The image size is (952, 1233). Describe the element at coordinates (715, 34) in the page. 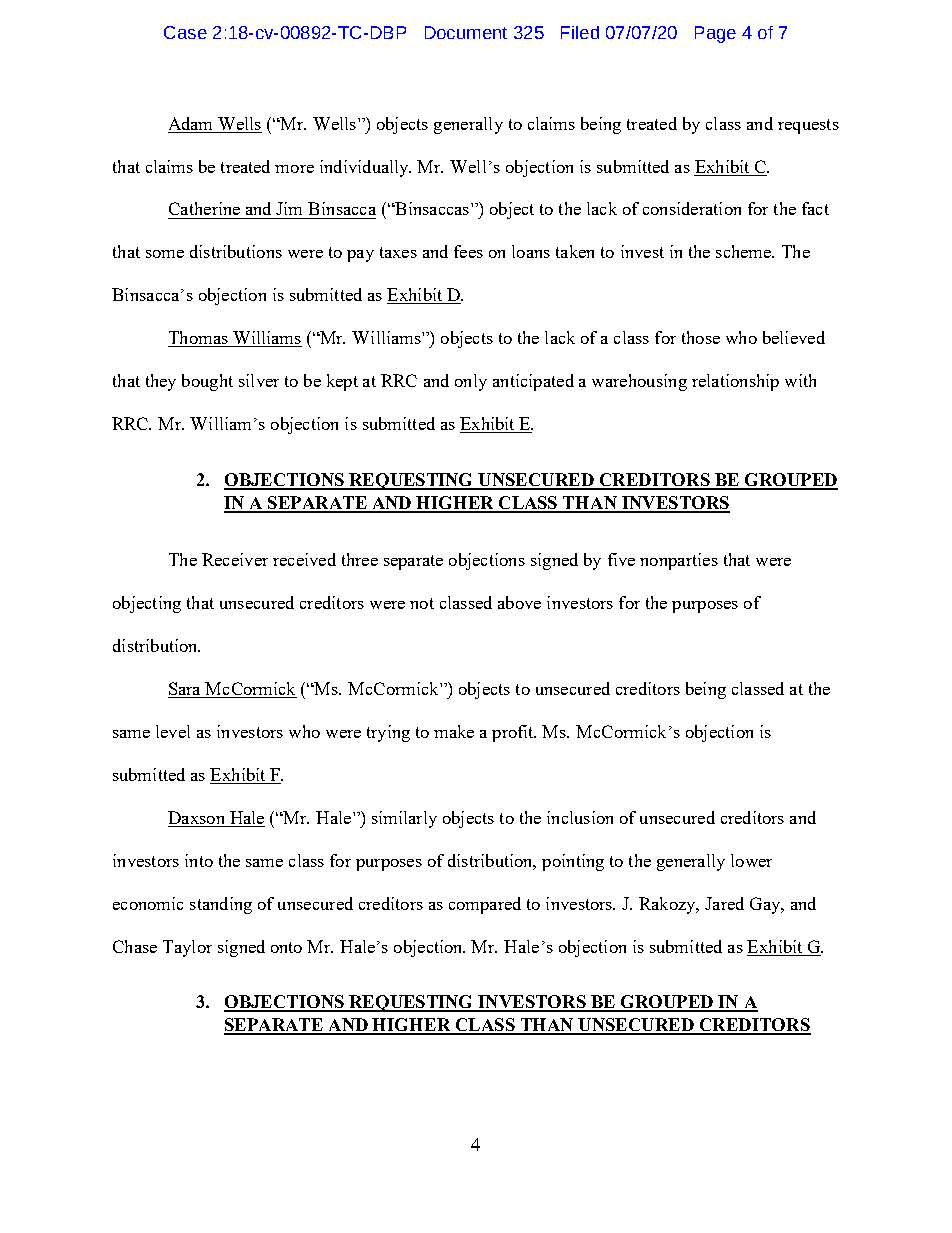

I see `Page` at that location.
